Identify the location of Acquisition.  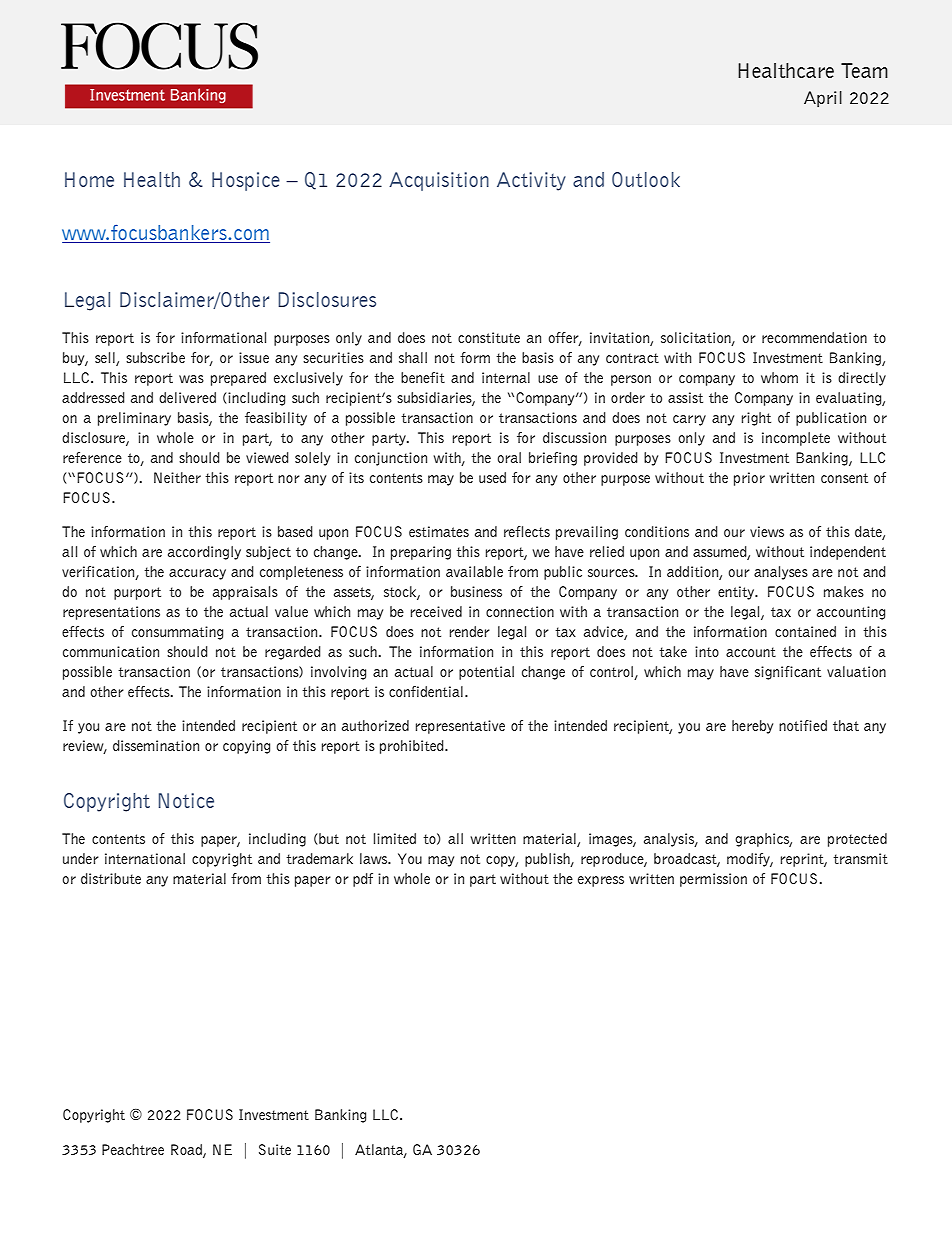
(439, 181).
